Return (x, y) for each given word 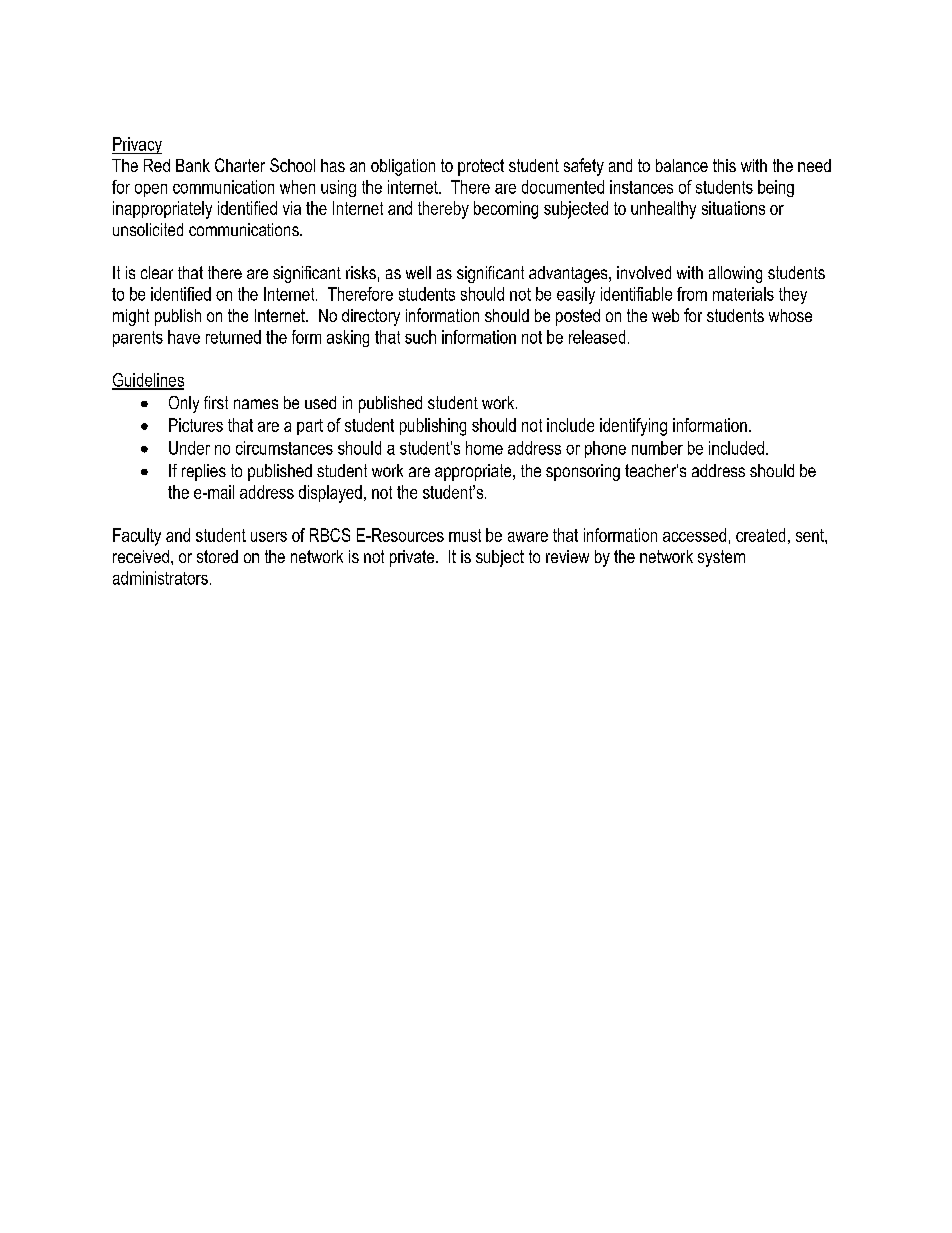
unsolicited (148, 229)
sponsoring (583, 472)
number (657, 448)
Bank (193, 165)
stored (217, 556)
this (724, 165)
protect (481, 167)
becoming (506, 210)
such (420, 337)
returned (233, 337)
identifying (633, 427)
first (216, 402)
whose (790, 315)
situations (733, 208)
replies (204, 472)
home (484, 448)
